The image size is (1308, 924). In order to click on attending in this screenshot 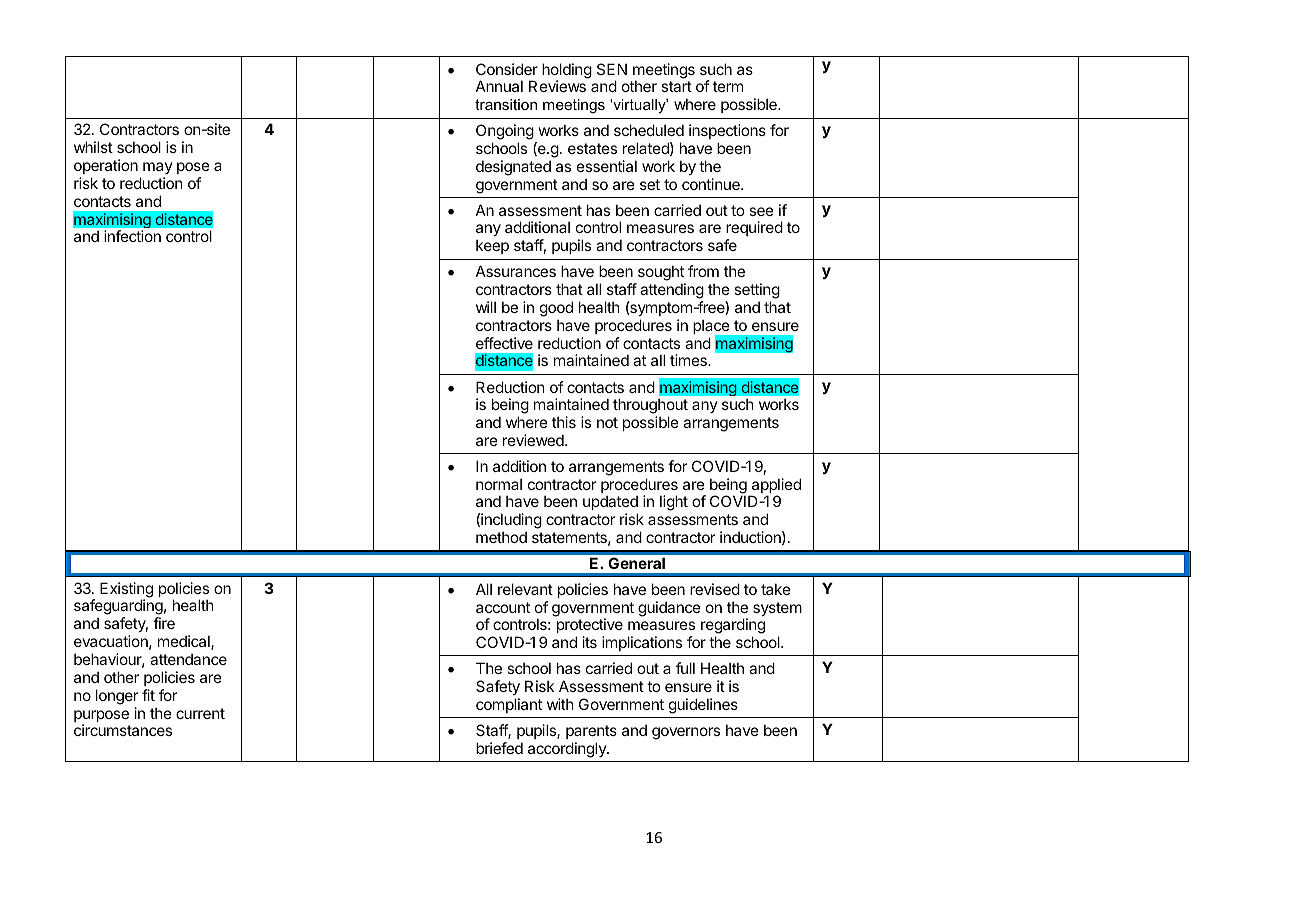, I will do `click(672, 291)`.
